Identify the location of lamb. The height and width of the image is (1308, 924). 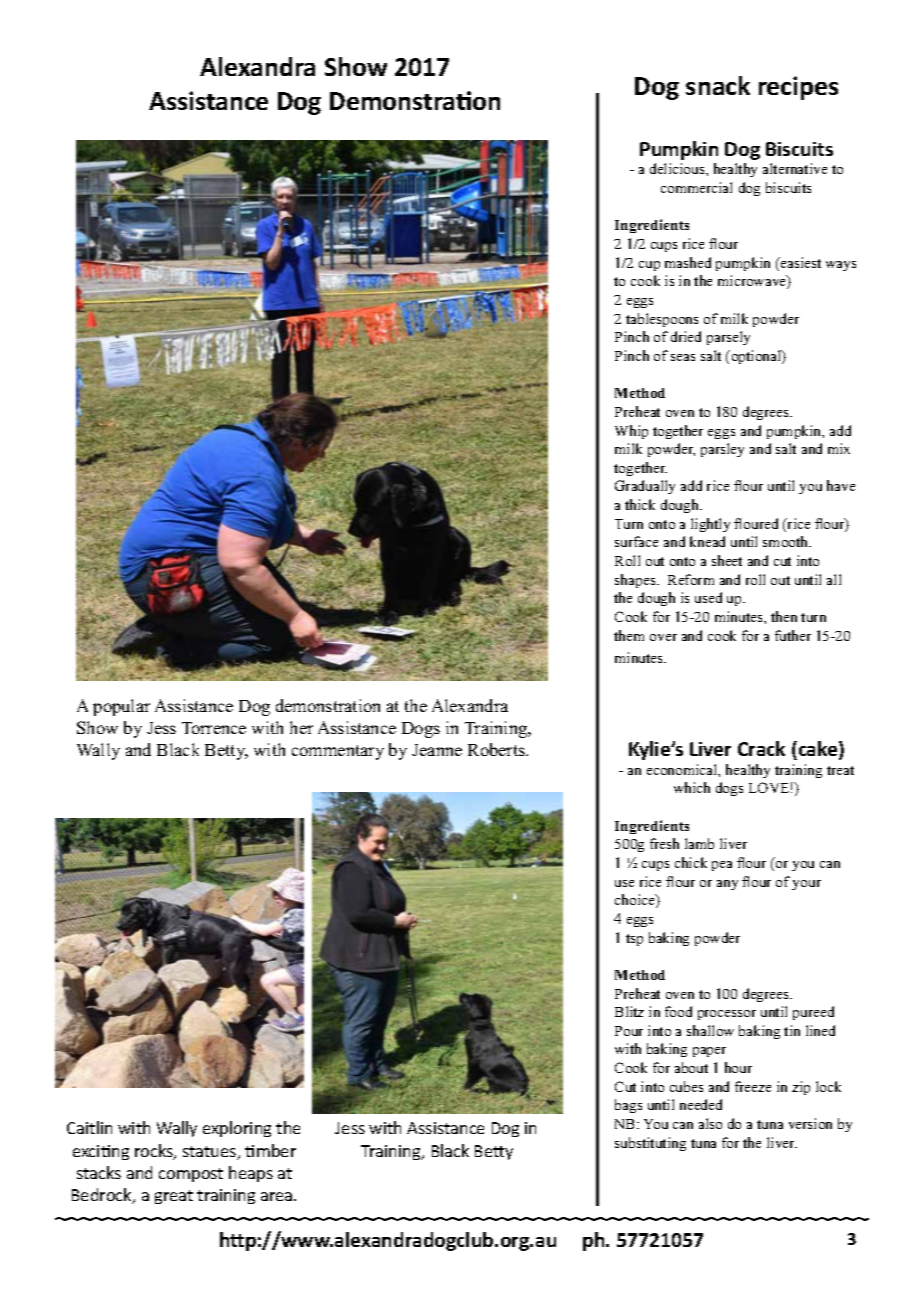
(699, 843).
